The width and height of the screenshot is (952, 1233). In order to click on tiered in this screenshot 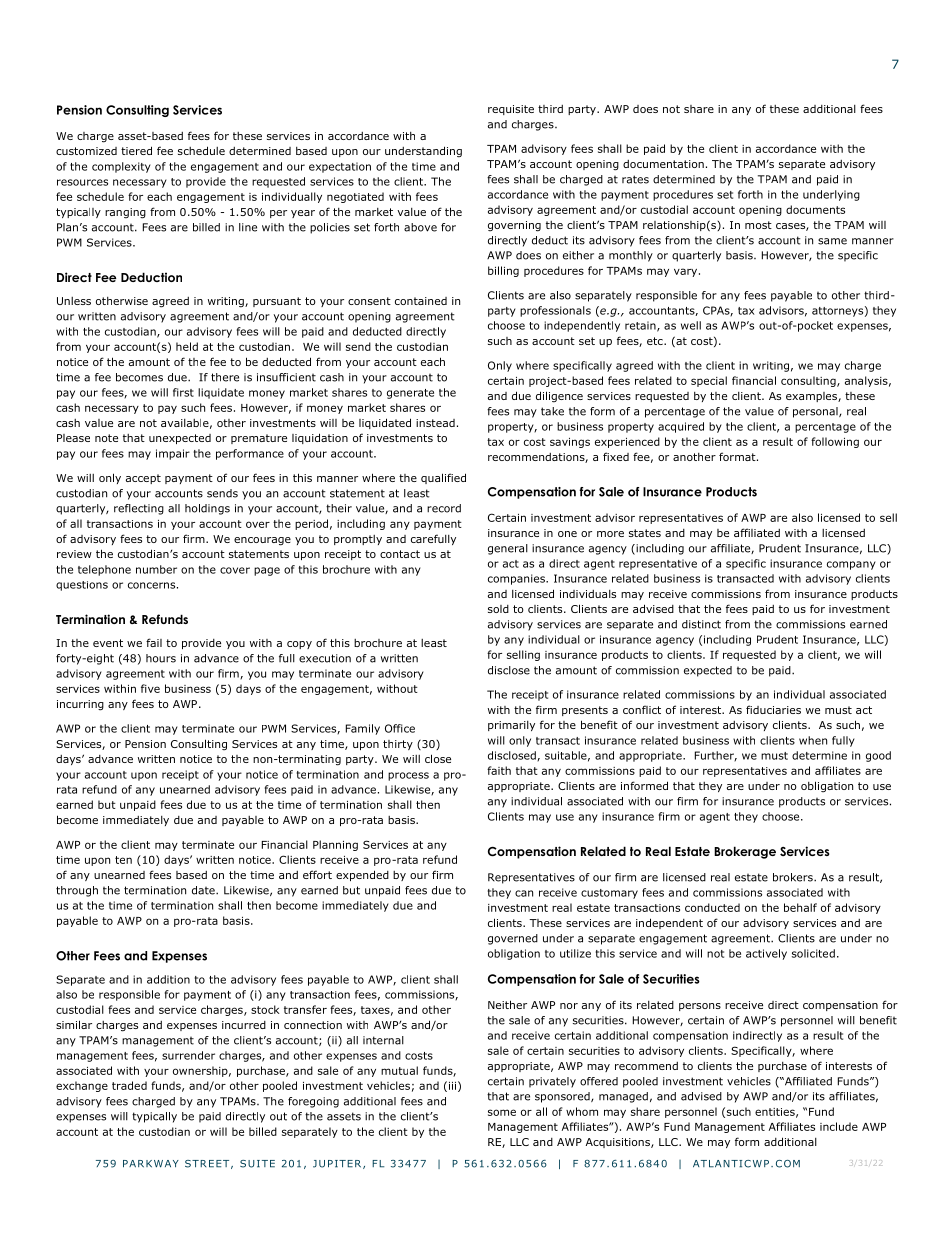, I will do `click(136, 150)`.
